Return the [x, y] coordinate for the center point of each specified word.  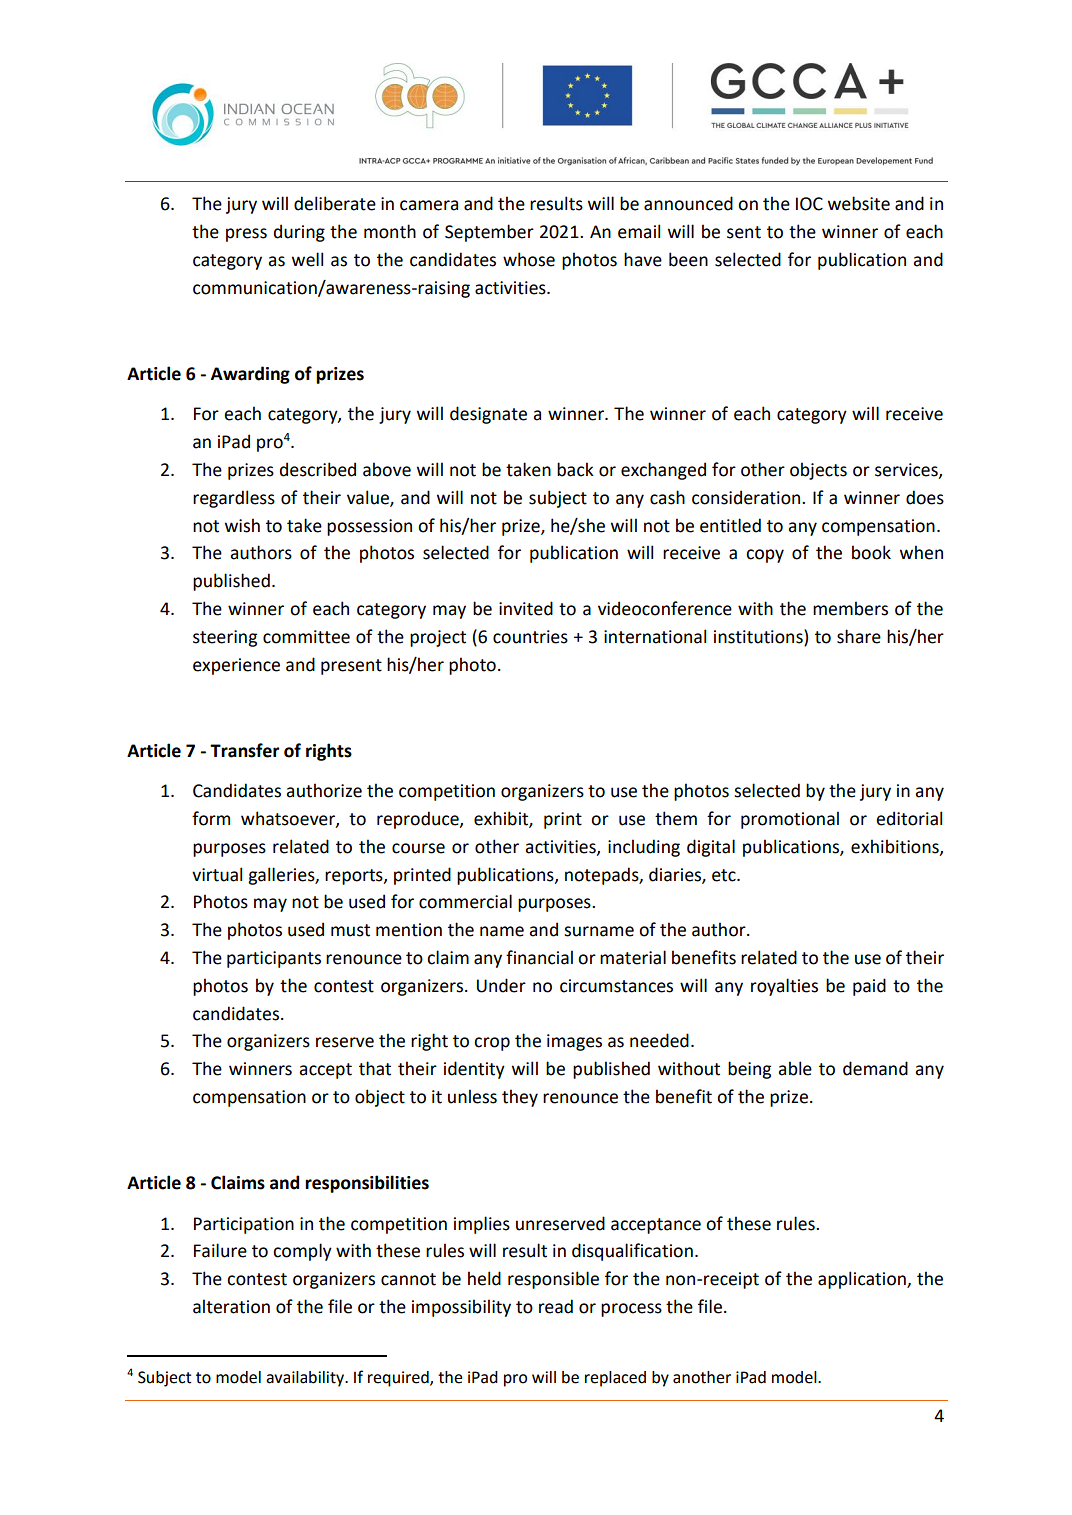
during [299, 233]
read [556, 1306]
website [859, 203]
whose [529, 259]
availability [306, 1379]
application [863, 1280]
